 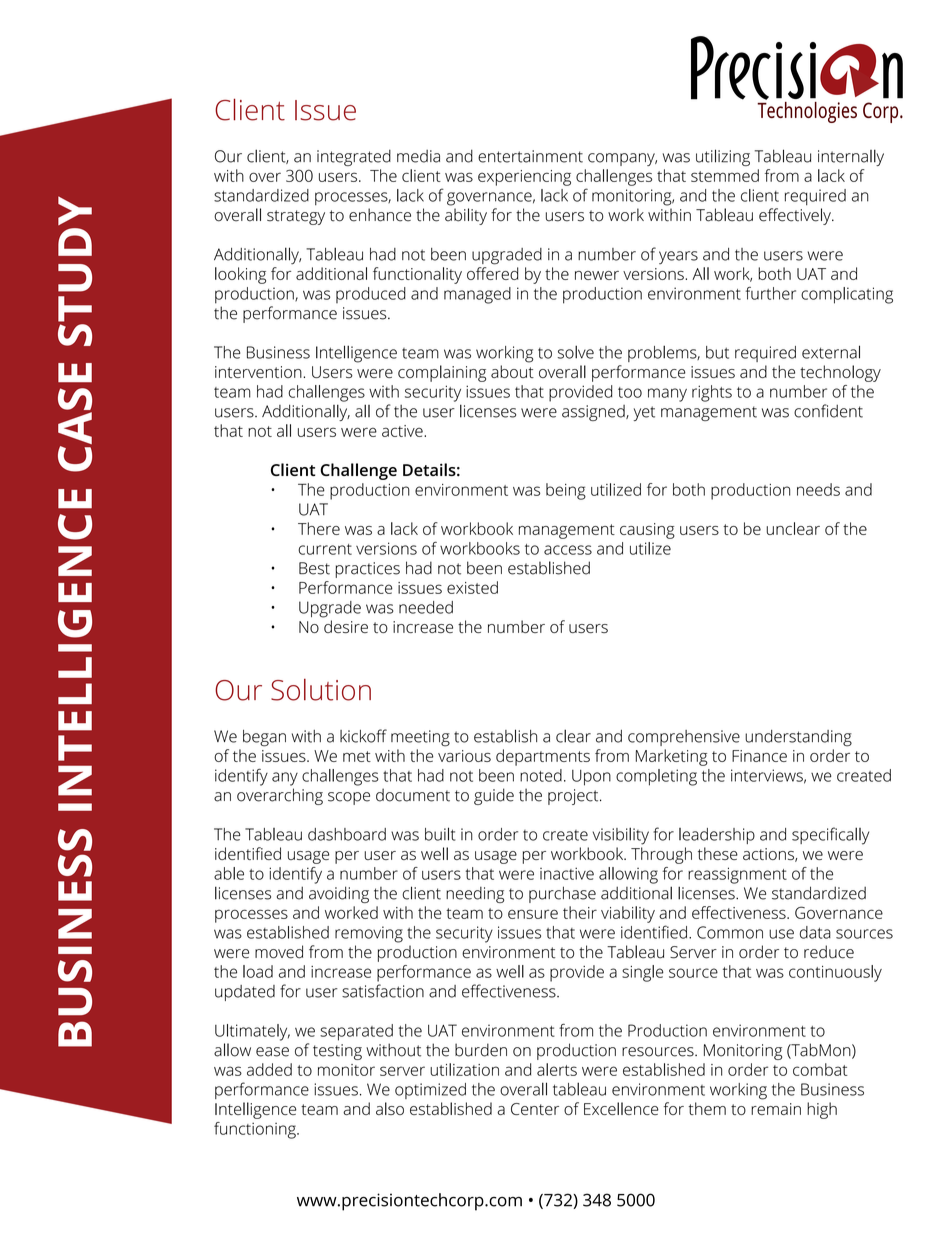 What do you see at coordinates (524, 178) in the document?
I see `experiencing` at bounding box center [524, 178].
